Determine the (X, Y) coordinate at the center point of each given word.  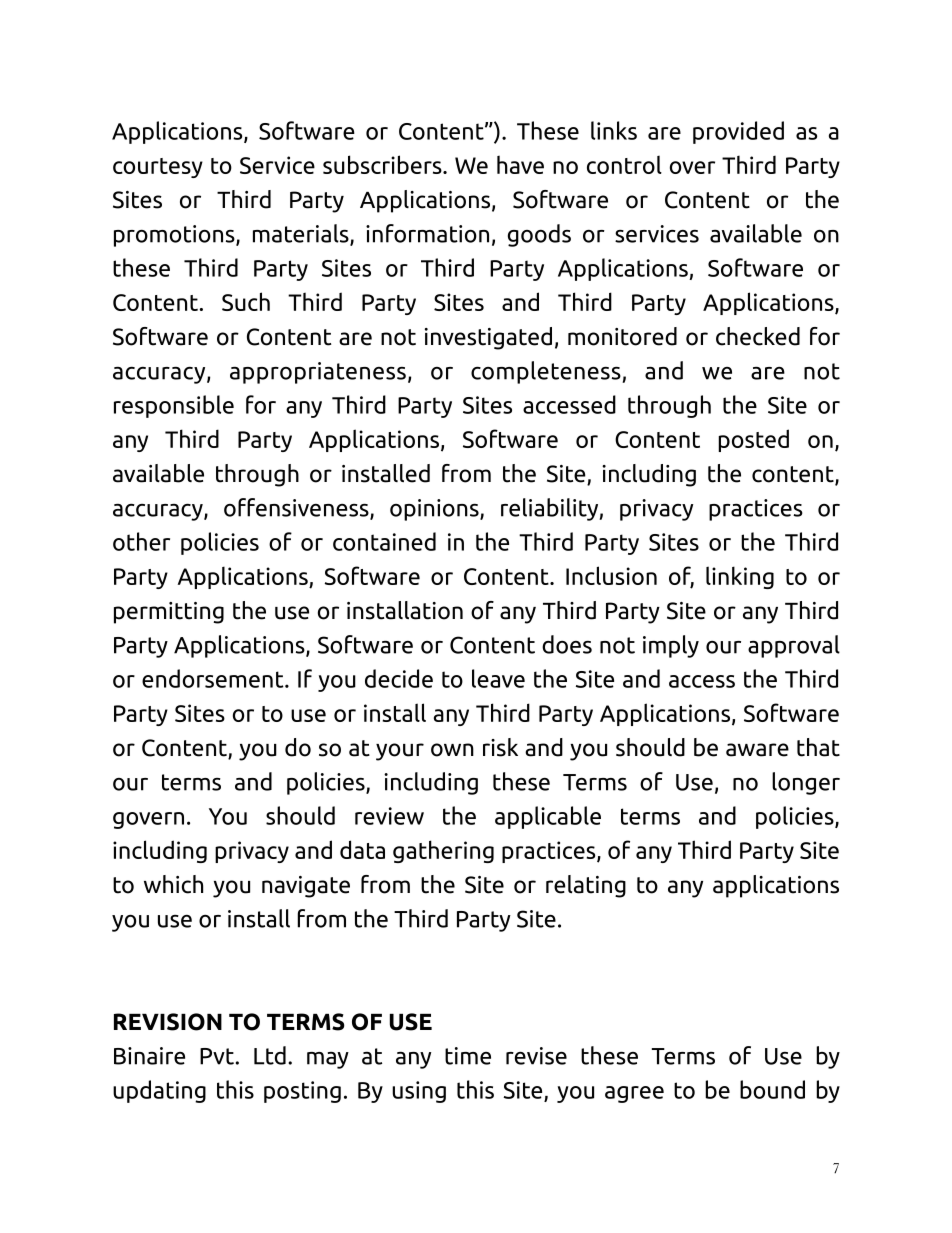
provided (738, 132)
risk (500, 747)
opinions (435, 510)
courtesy (158, 168)
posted (753, 440)
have (520, 164)
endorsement (214, 678)
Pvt (217, 1056)
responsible (174, 406)
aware (757, 750)
